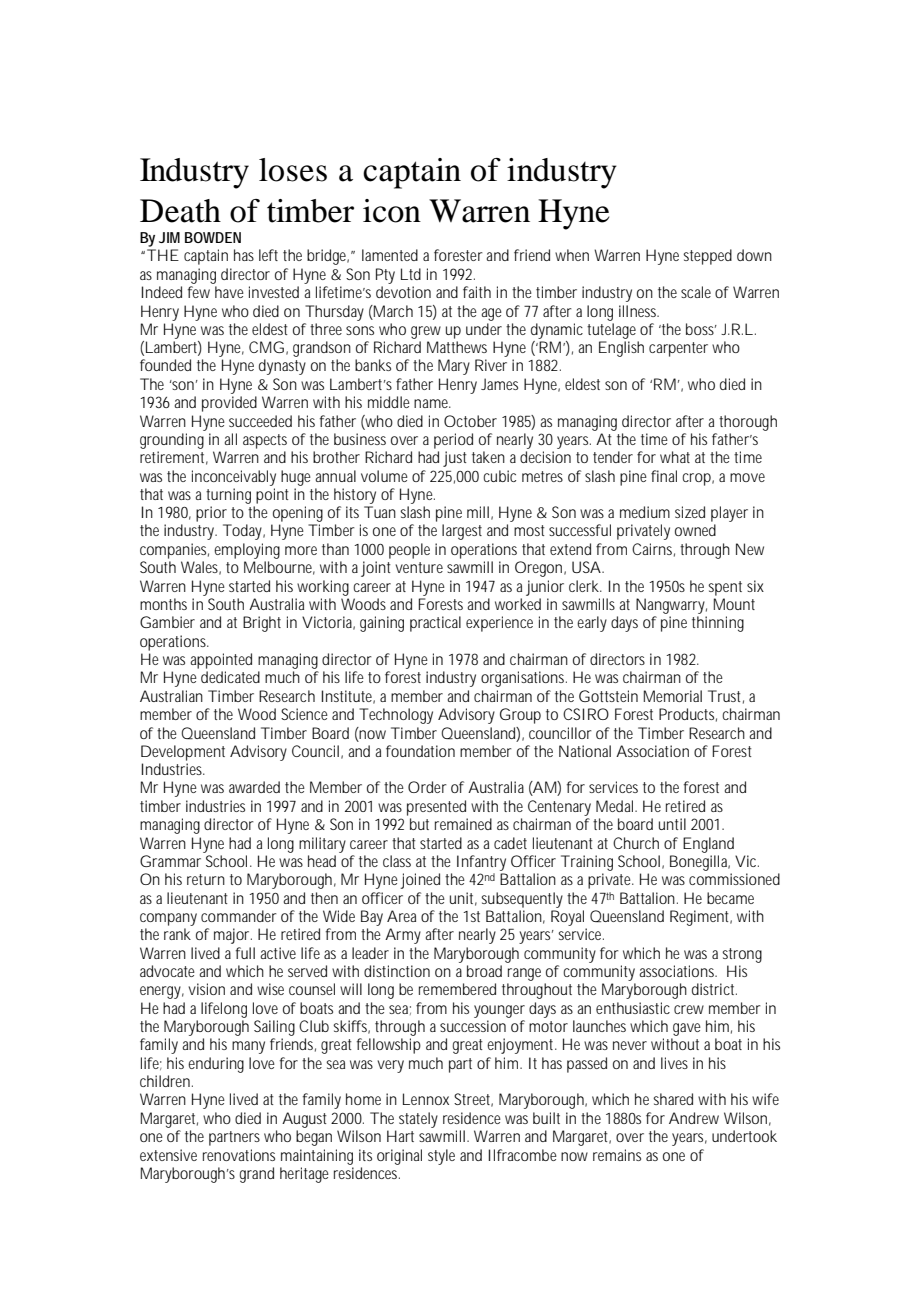  Describe the element at coordinates (392, 211) in the screenshot. I see `icon` at that location.
